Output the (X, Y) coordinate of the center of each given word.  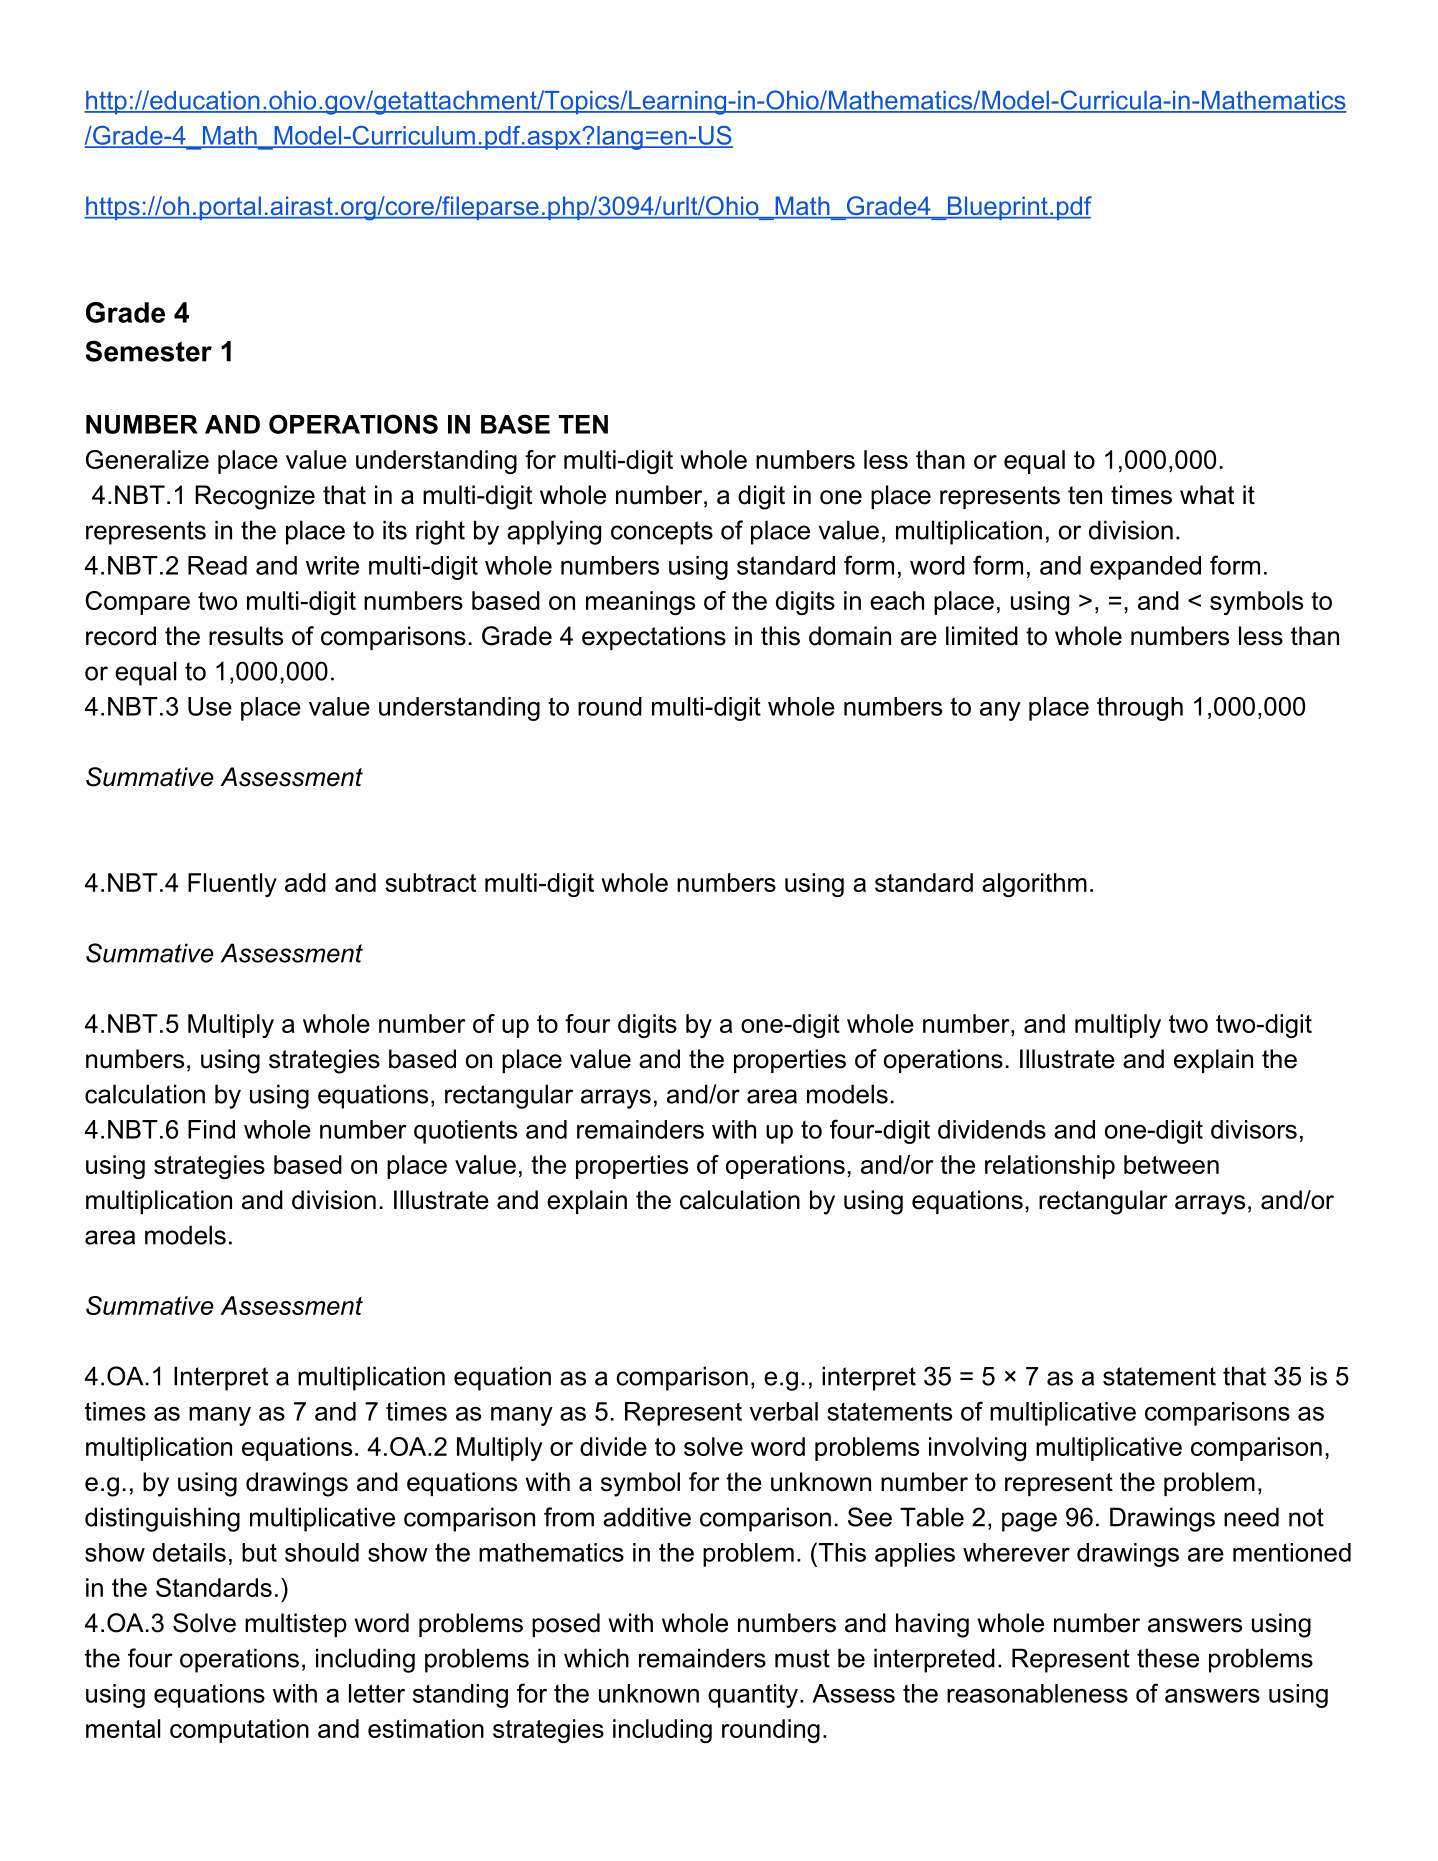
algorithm (1034, 885)
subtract (430, 882)
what (1207, 495)
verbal (783, 1411)
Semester (149, 351)
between (1171, 1164)
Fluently (232, 885)
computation (239, 1731)
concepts (662, 533)
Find (211, 1129)
